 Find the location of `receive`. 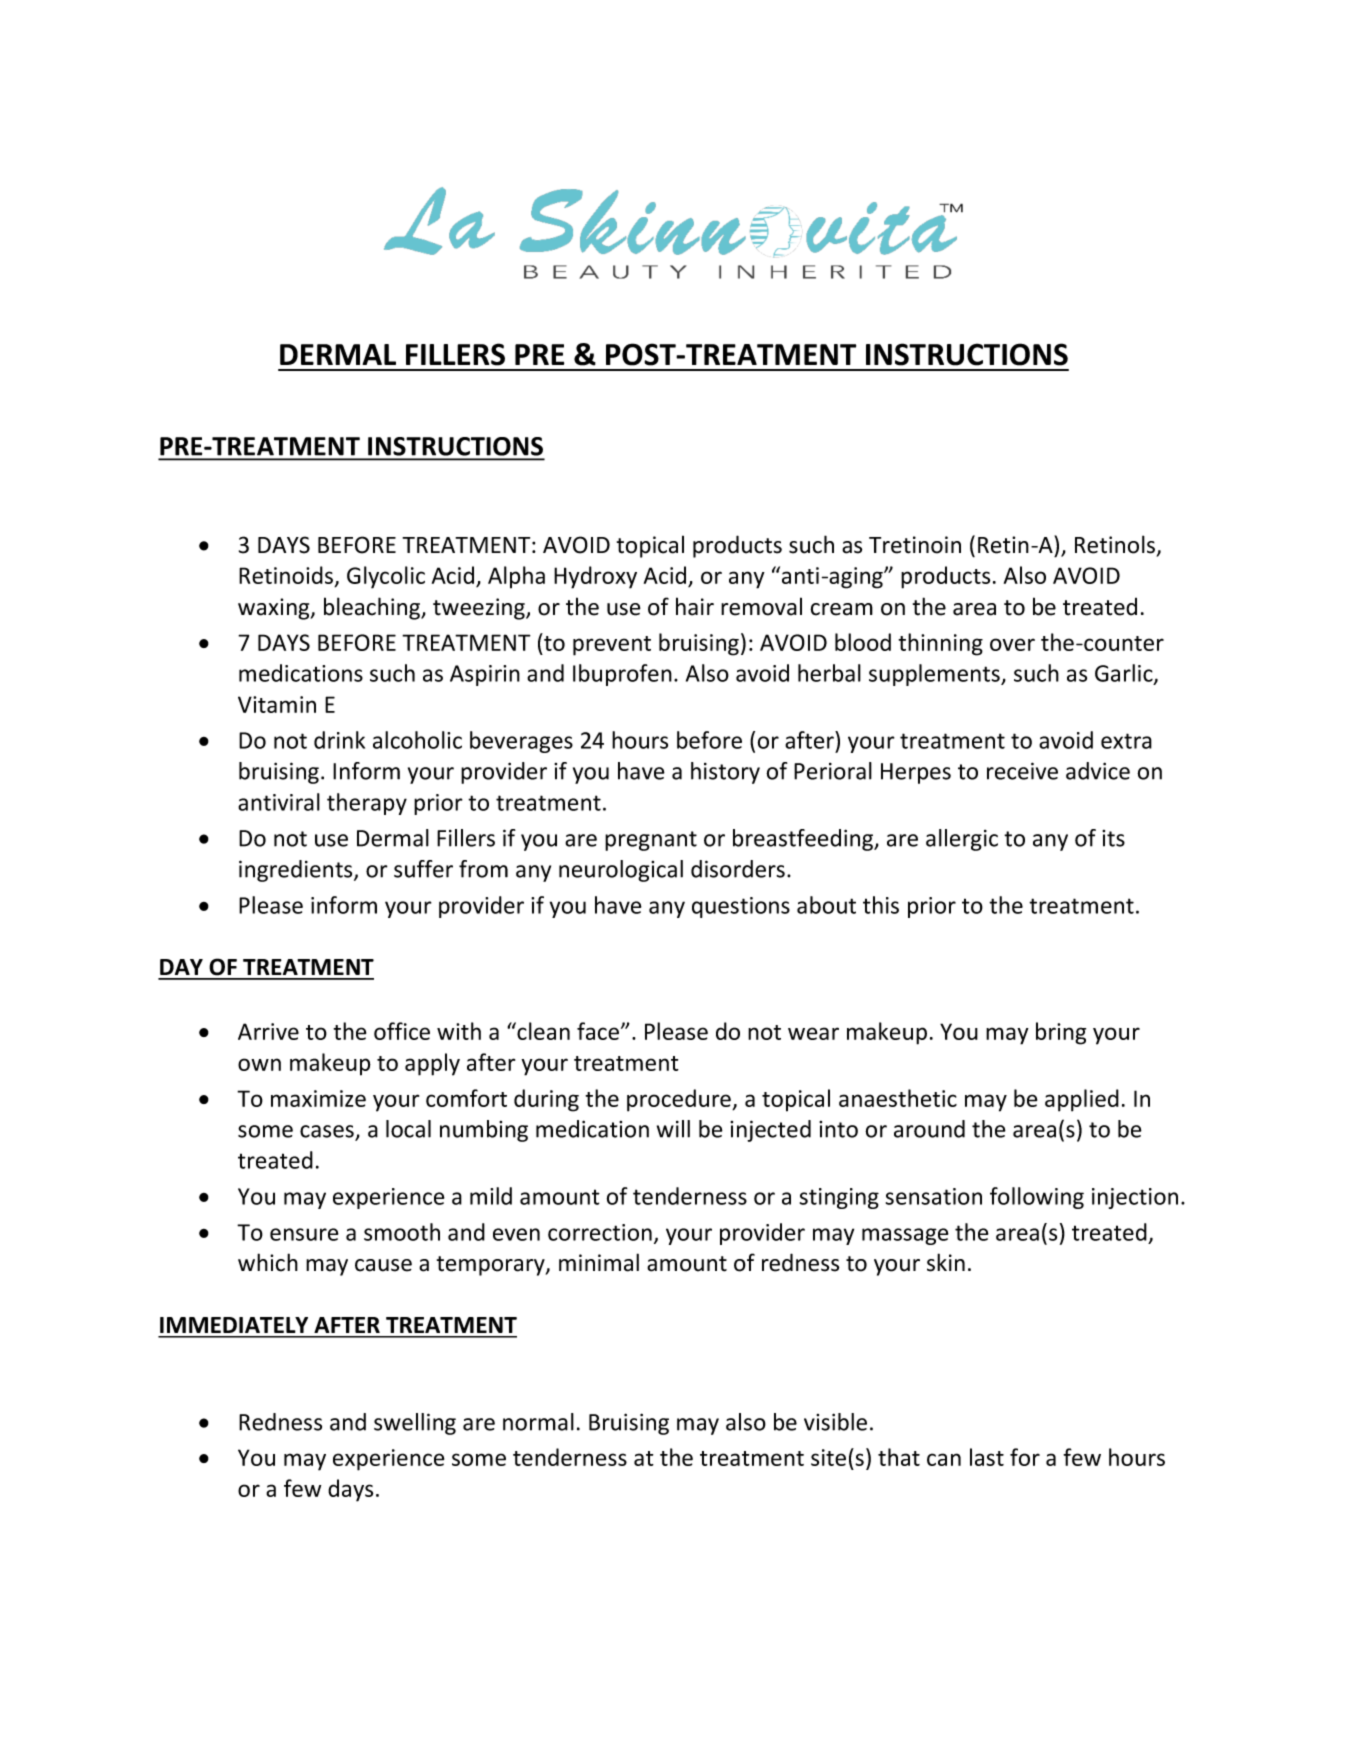

receive is located at coordinates (1022, 771).
